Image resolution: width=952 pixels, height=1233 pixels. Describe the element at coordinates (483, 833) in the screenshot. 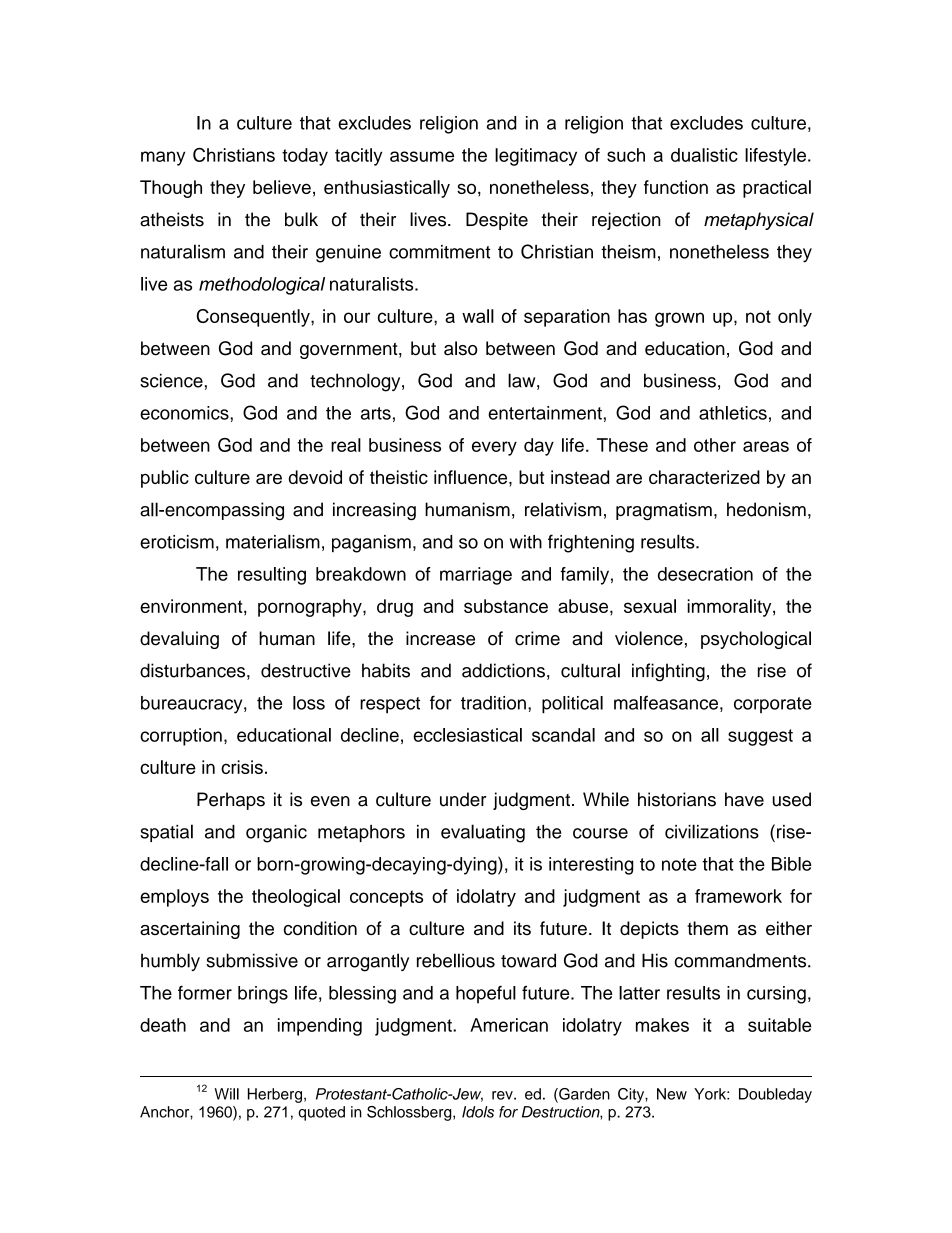

I see `evaluating` at that location.
